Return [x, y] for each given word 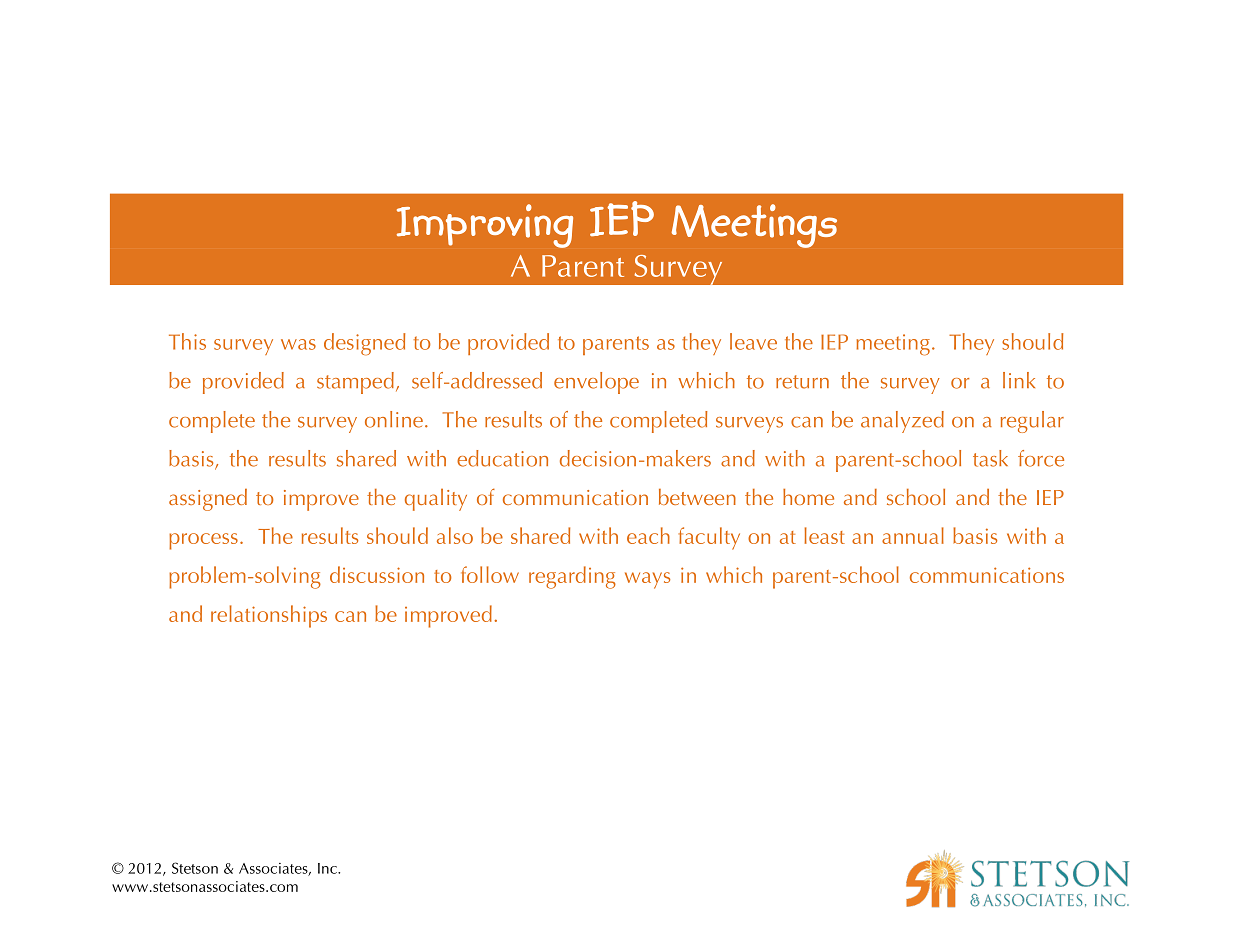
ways [647, 580]
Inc [328, 868]
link [1019, 380]
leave [753, 341]
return [802, 382]
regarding [572, 577]
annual [913, 535]
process [203, 541]
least [824, 535]
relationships [269, 616]
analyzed [902, 422]
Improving [485, 226]
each [648, 535]
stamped [355, 383]
